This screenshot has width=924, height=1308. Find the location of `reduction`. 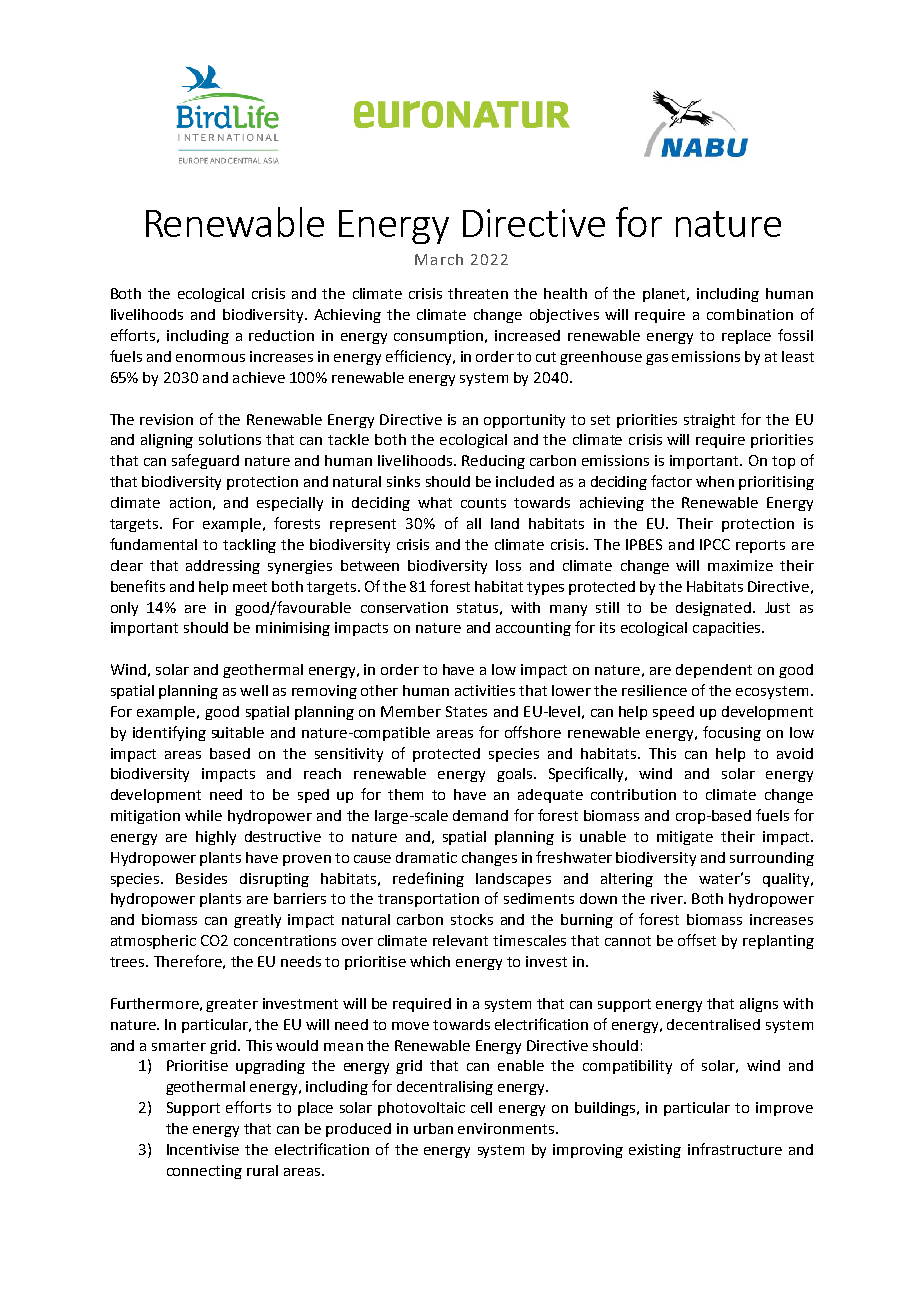

reduction is located at coordinates (281, 335).
